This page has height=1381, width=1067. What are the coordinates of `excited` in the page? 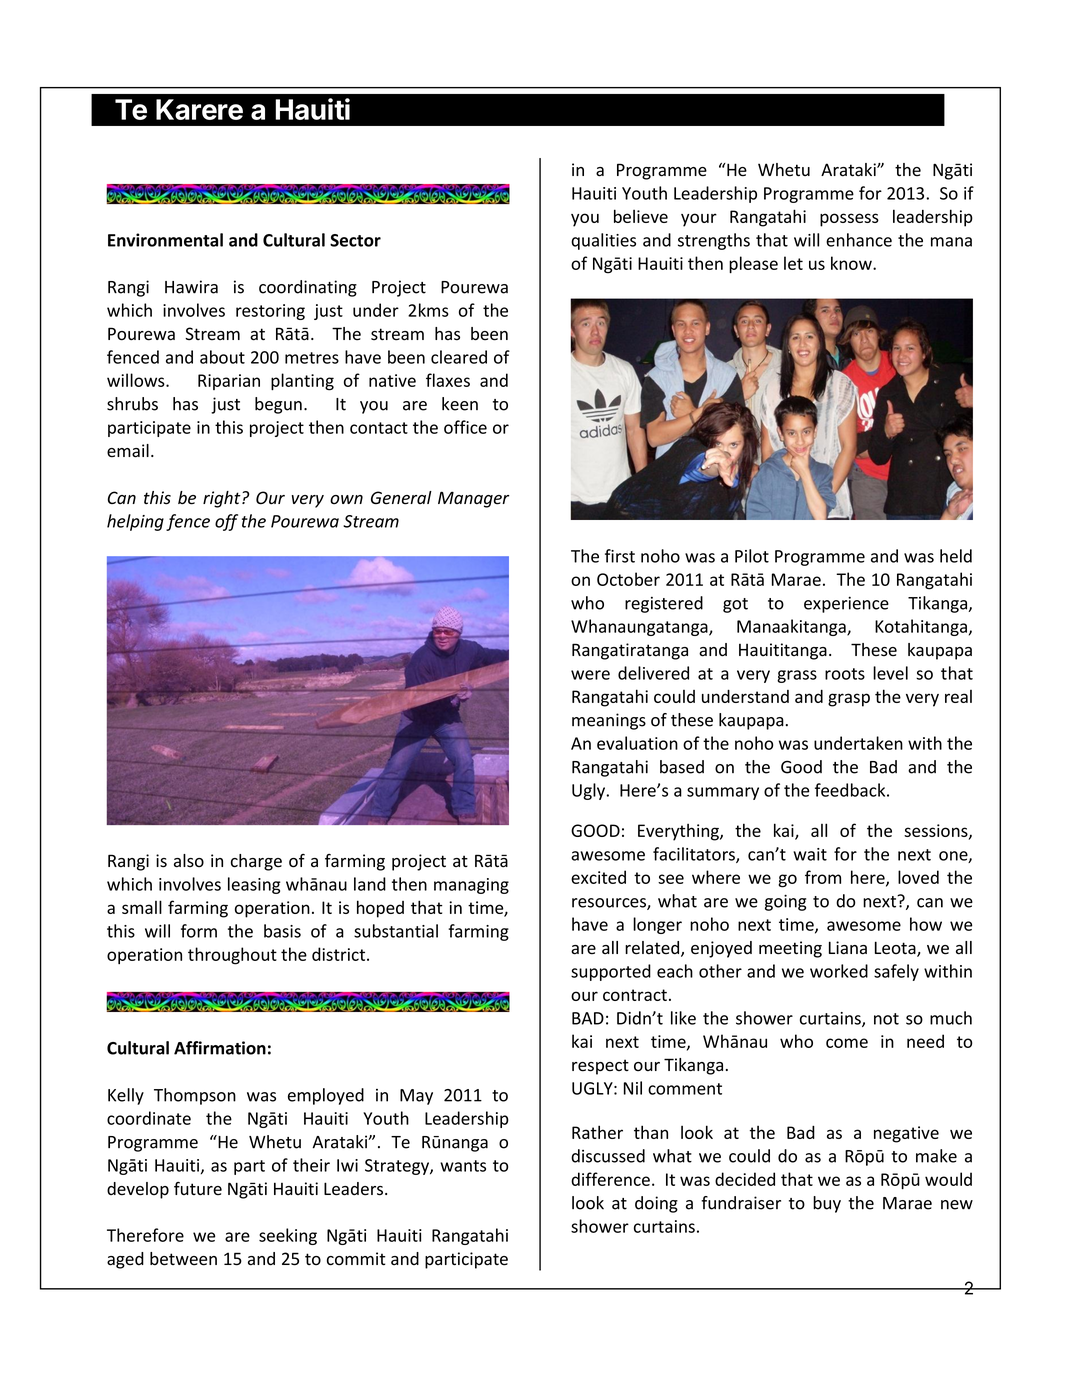 It's located at (598, 877).
